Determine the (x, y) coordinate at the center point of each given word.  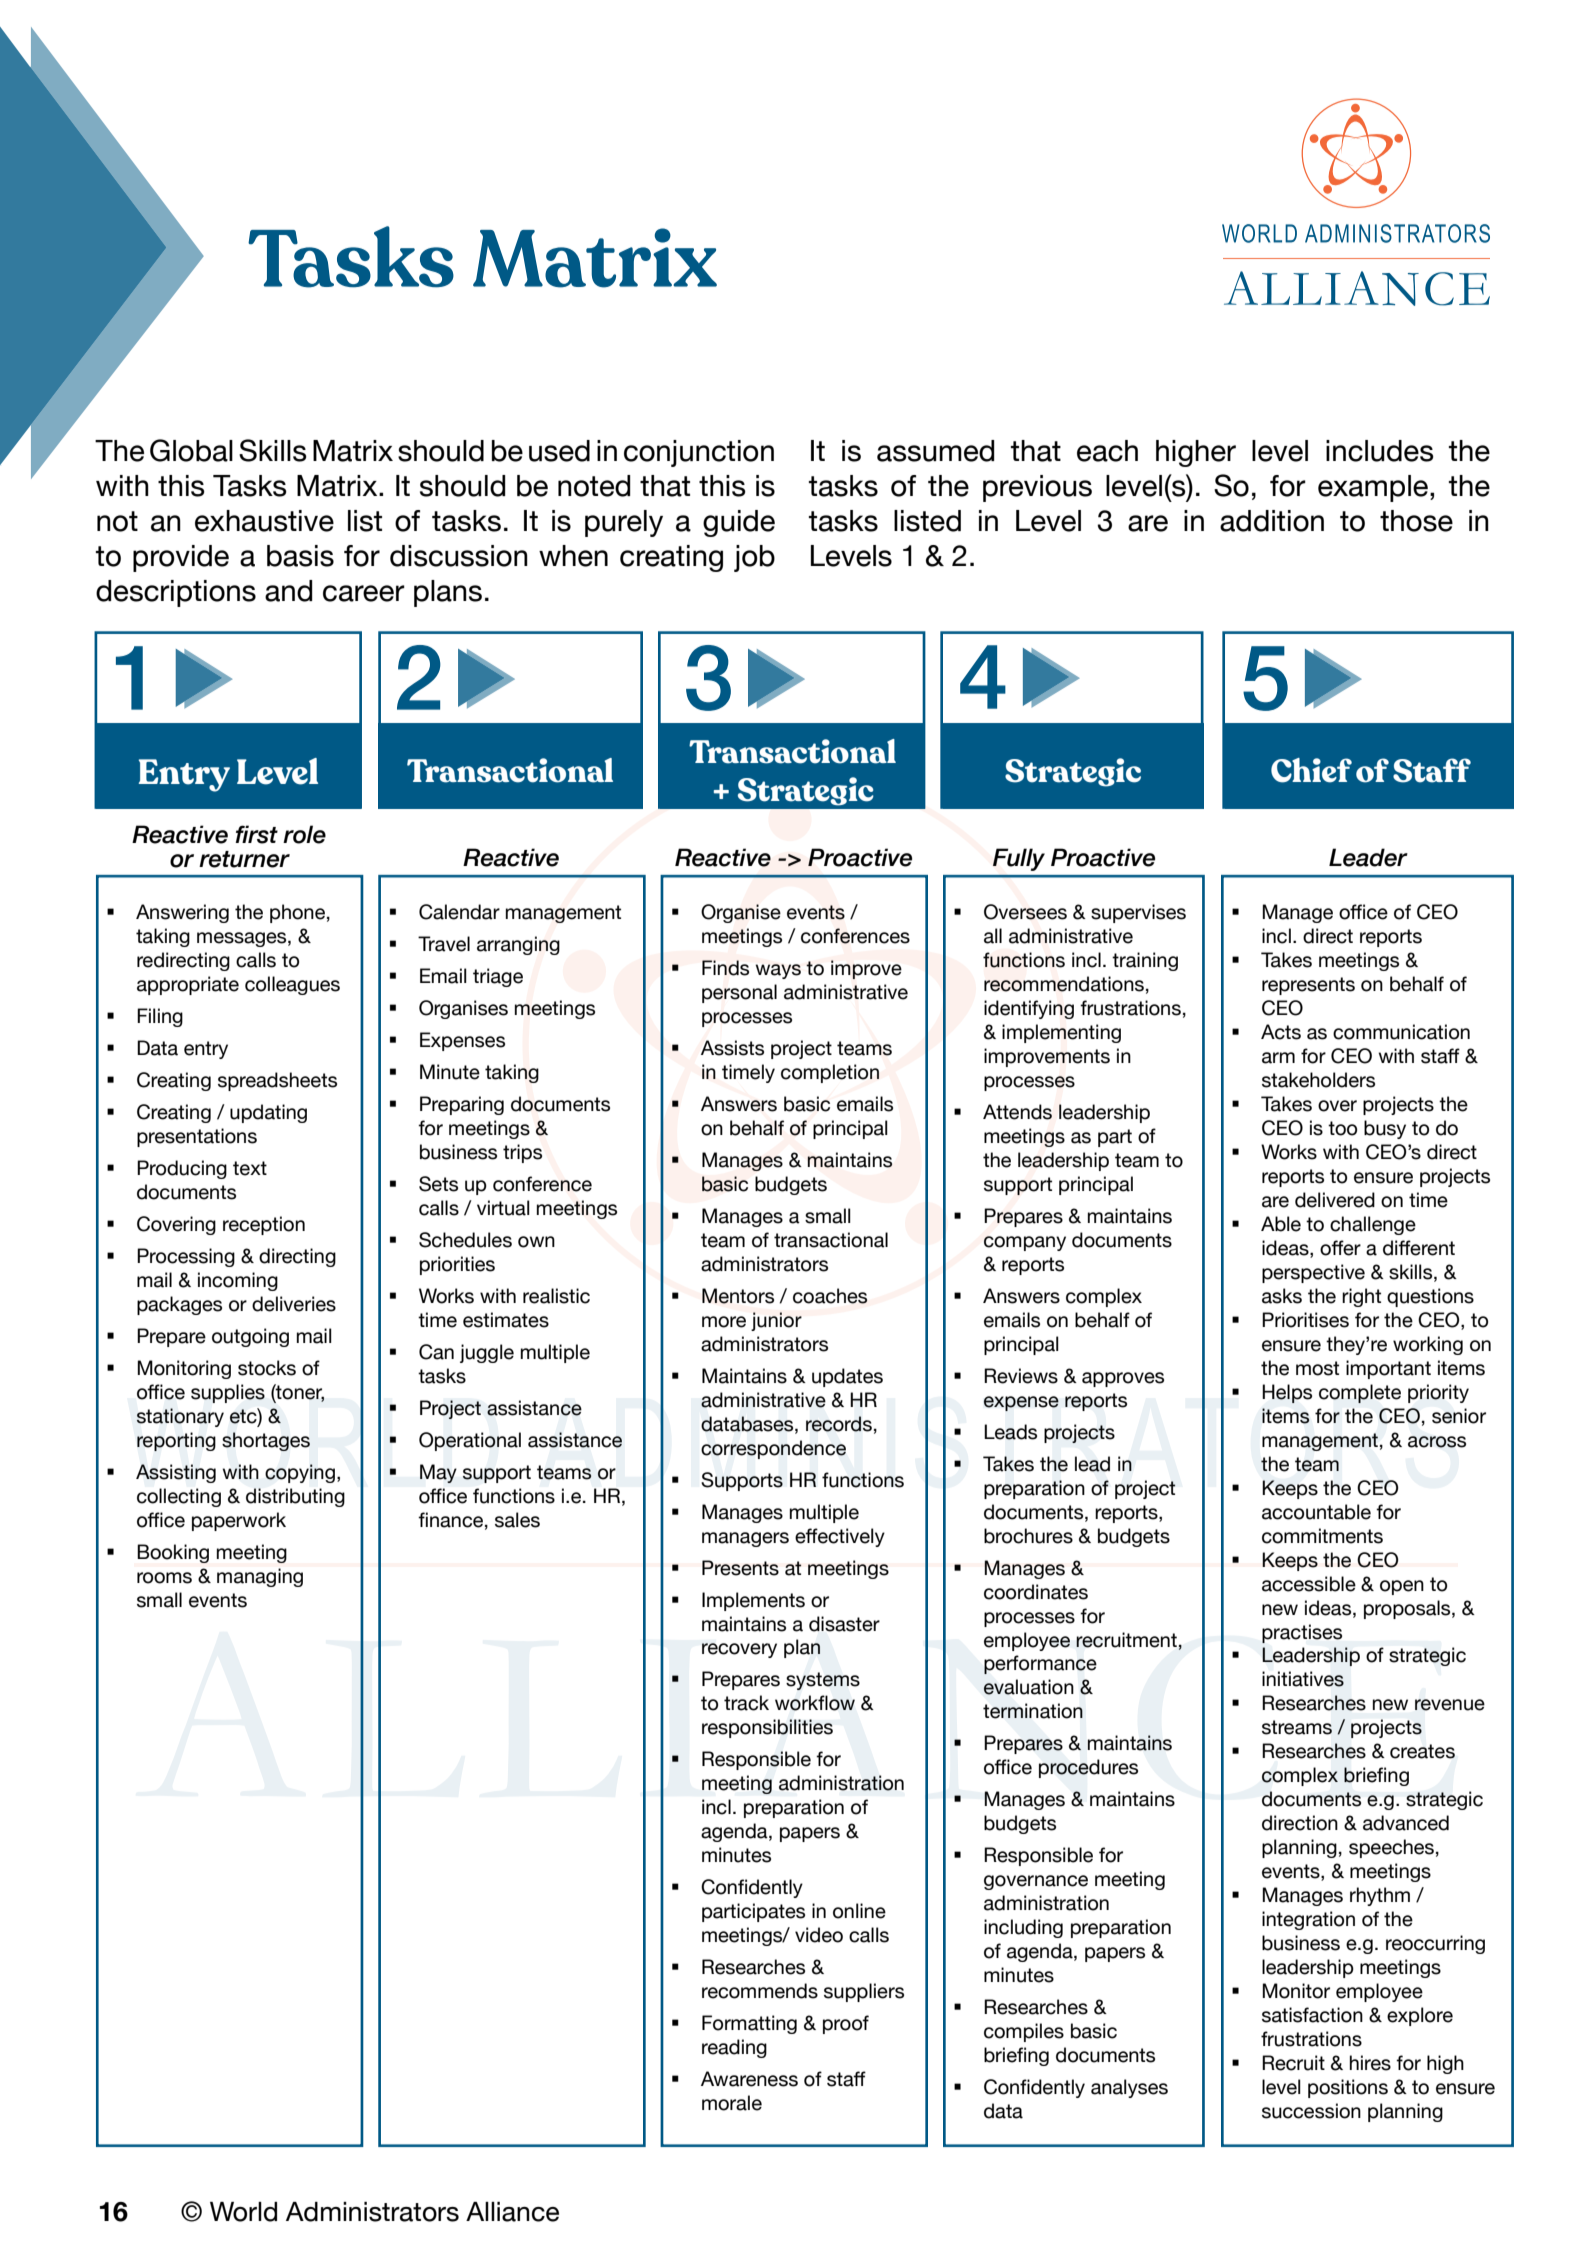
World (243, 2212)
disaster (844, 1624)
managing (260, 1577)
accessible (1309, 1584)
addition (1272, 521)
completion (830, 1073)
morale (732, 2103)
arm (1278, 1058)
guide (739, 523)
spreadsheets (277, 1081)
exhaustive (264, 521)
